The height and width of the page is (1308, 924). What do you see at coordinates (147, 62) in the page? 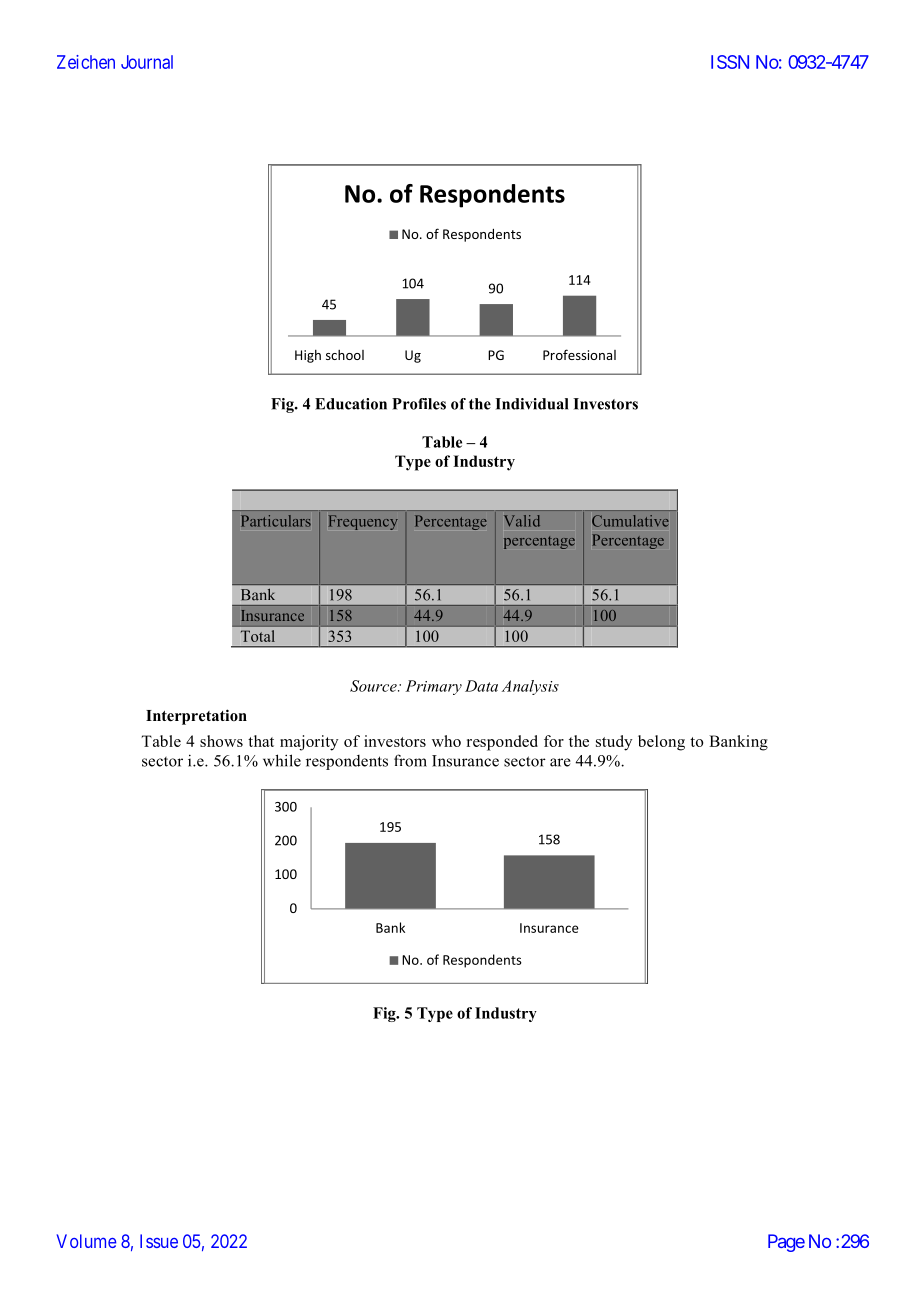
I see `Journal` at bounding box center [147, 62].
